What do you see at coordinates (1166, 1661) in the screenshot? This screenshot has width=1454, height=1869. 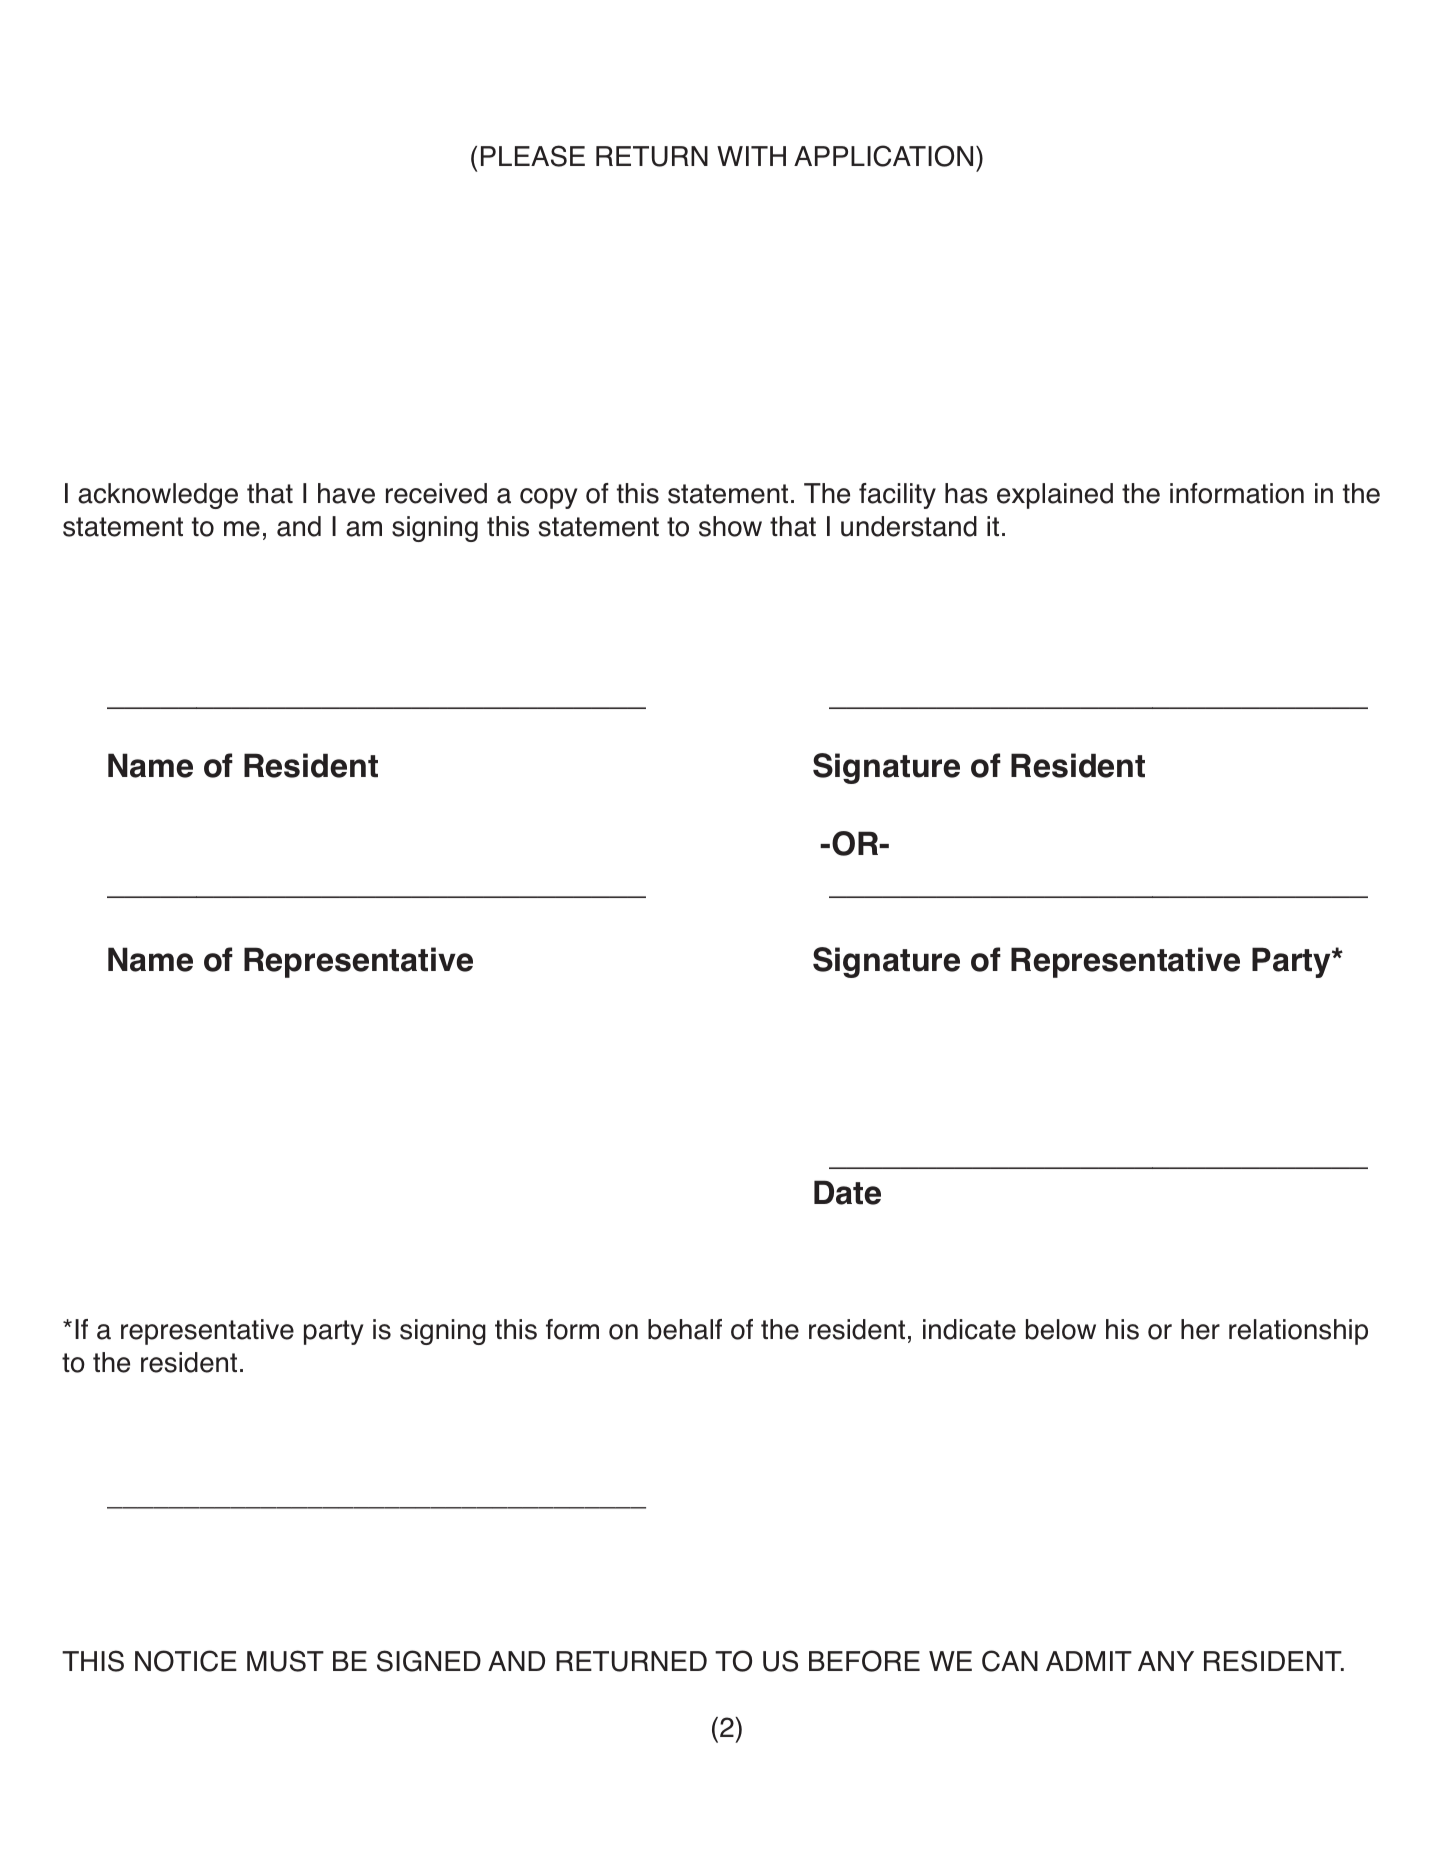 I see `ANY` at bounding box center [1166, 1661].
